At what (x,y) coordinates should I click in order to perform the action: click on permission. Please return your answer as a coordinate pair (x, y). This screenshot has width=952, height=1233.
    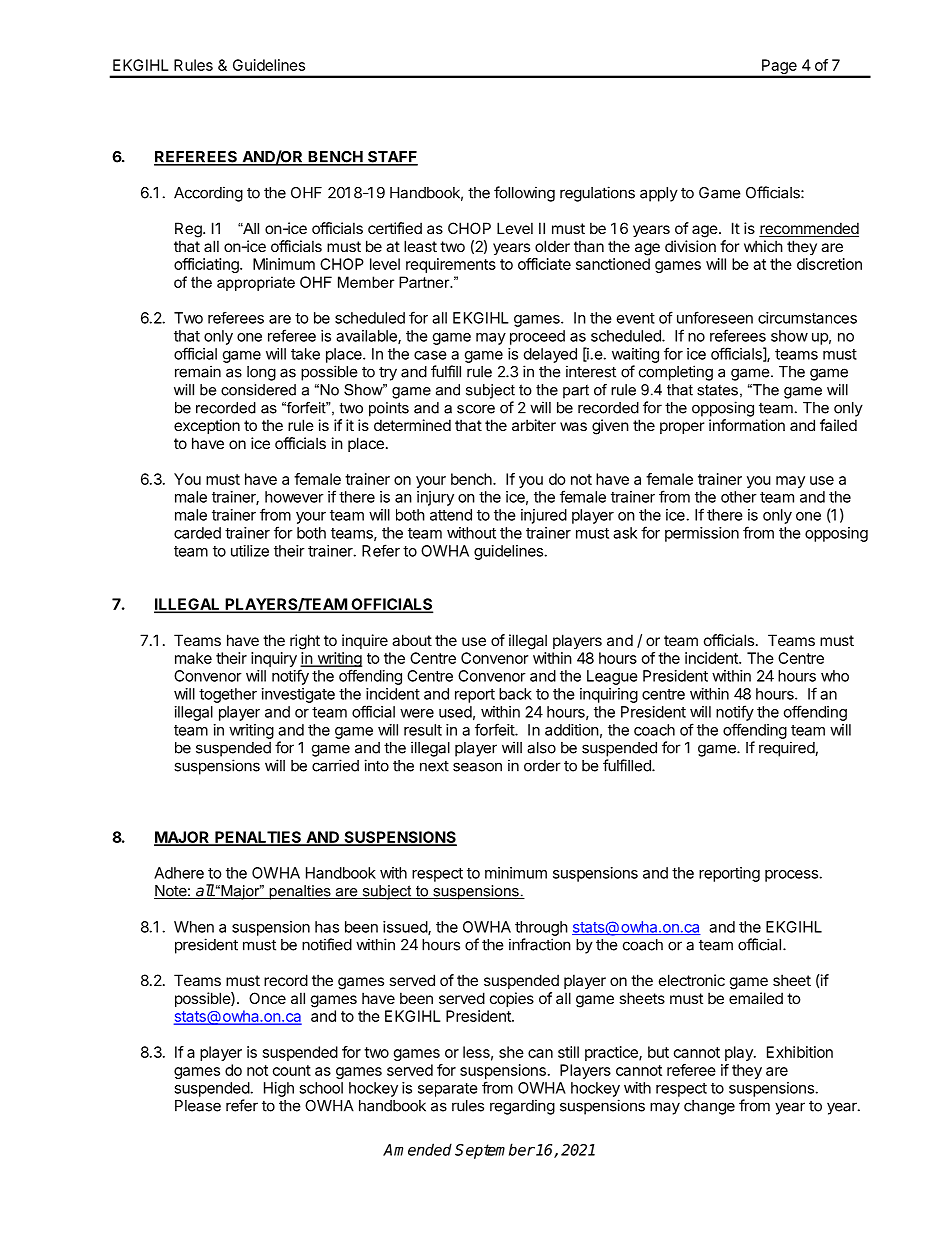
    Looking at the image, I should click on (702, 534).
